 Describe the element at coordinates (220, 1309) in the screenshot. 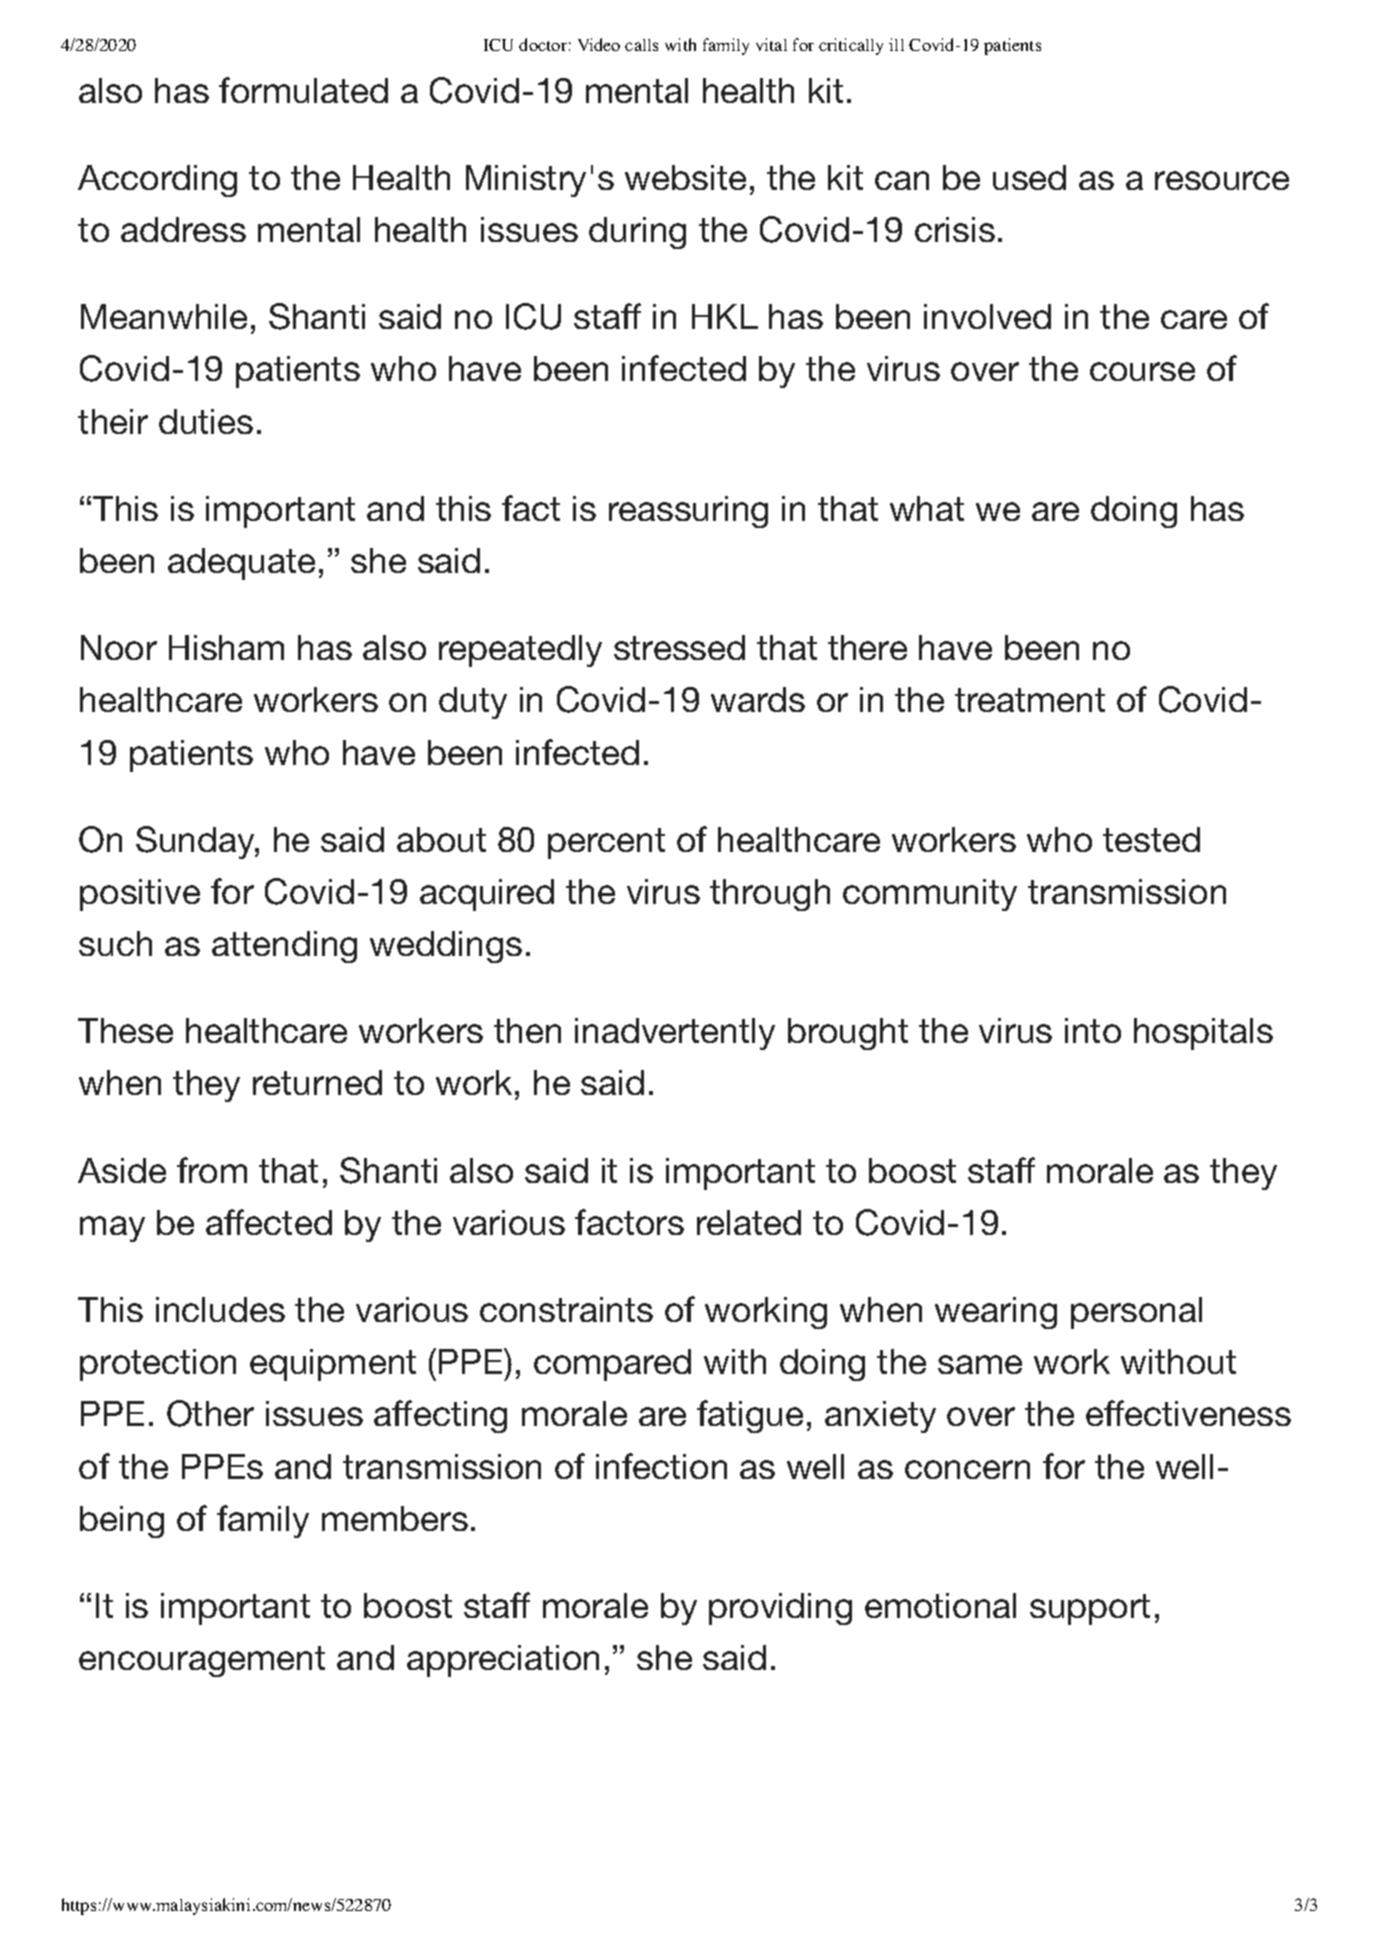

I see `includes` at that location.
